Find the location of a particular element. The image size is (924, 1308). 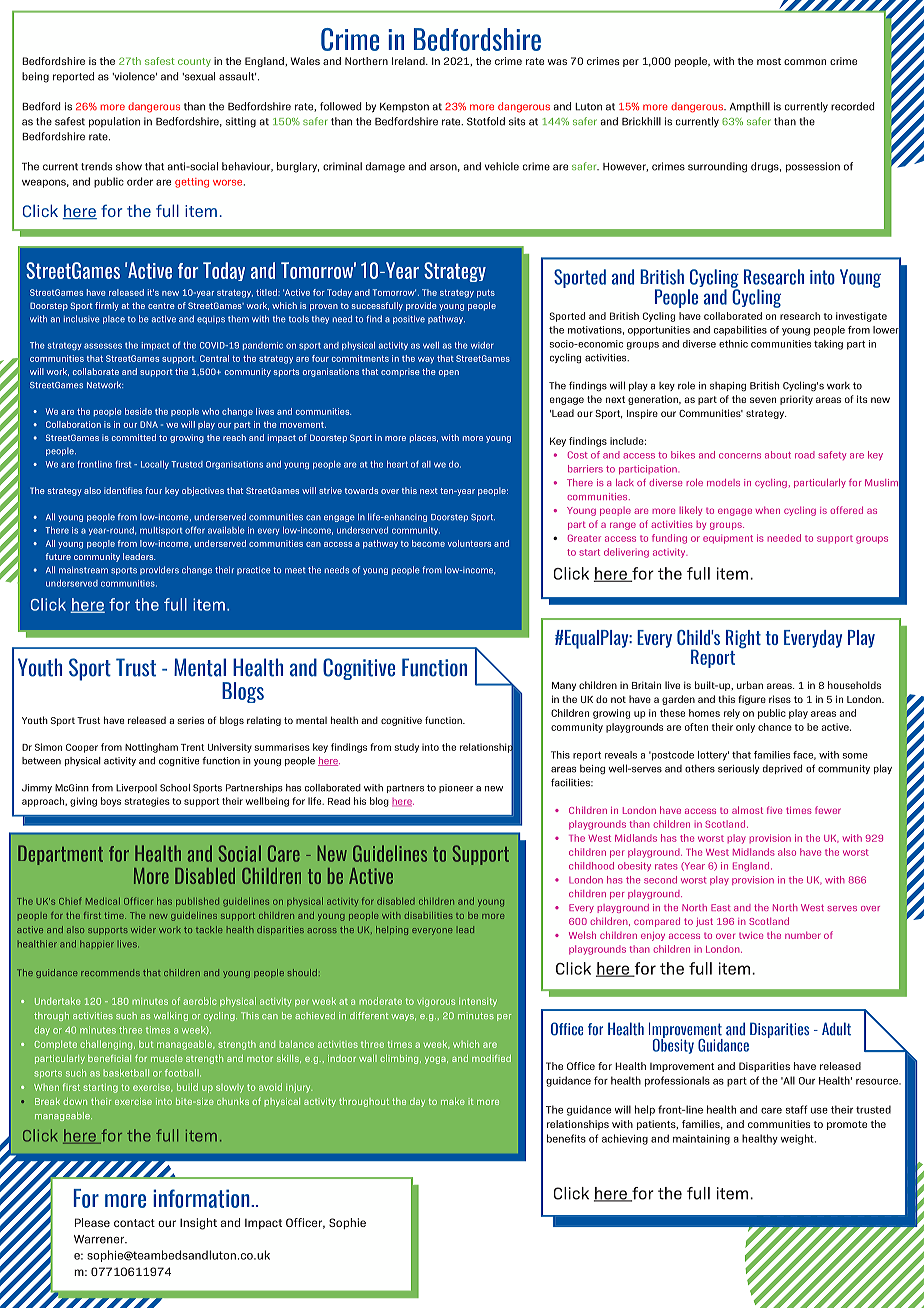

Locally is located at coordinates (155, 465).
